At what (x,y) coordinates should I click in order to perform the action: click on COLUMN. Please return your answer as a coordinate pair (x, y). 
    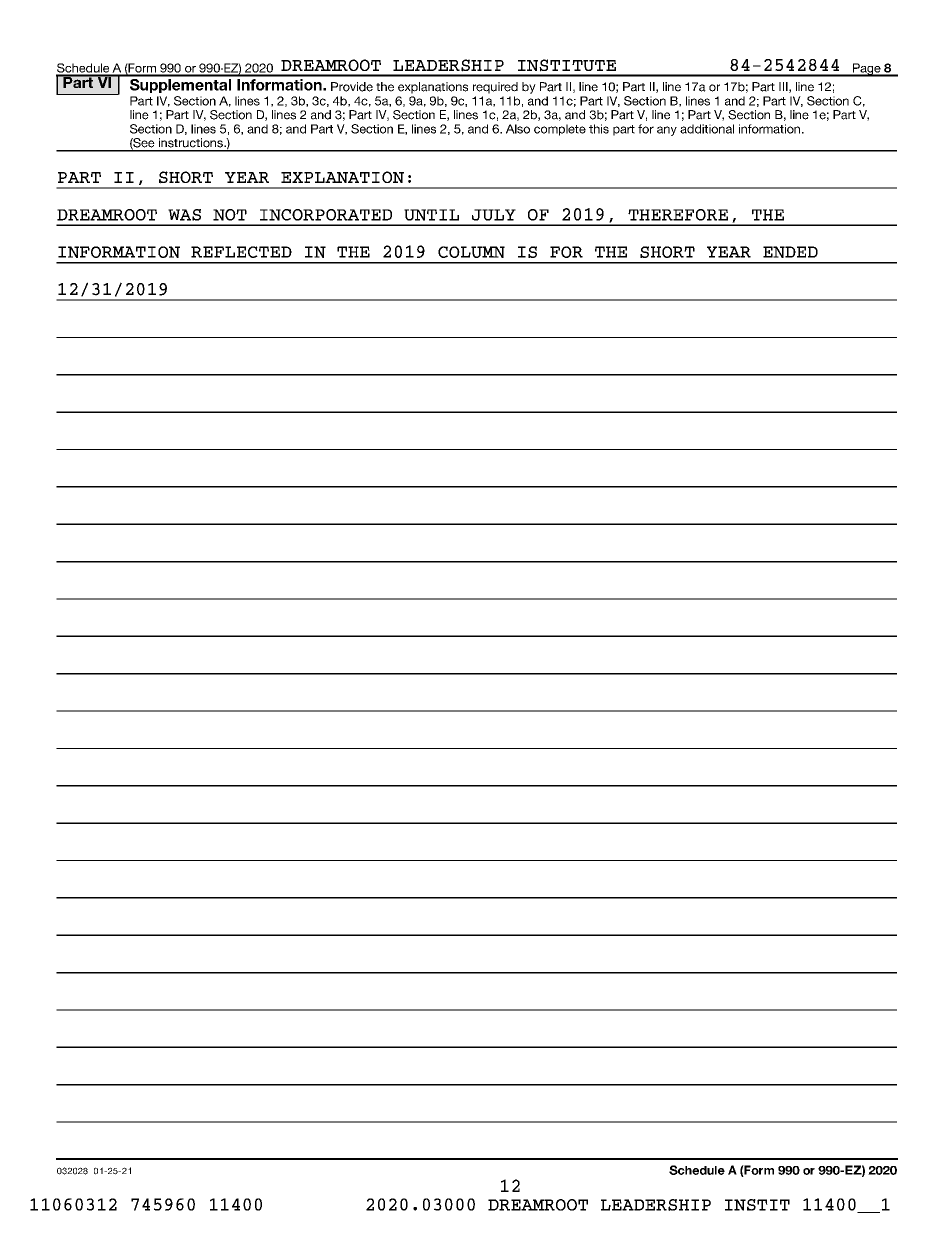
    Looking at the image, I should click on (471, 252).
